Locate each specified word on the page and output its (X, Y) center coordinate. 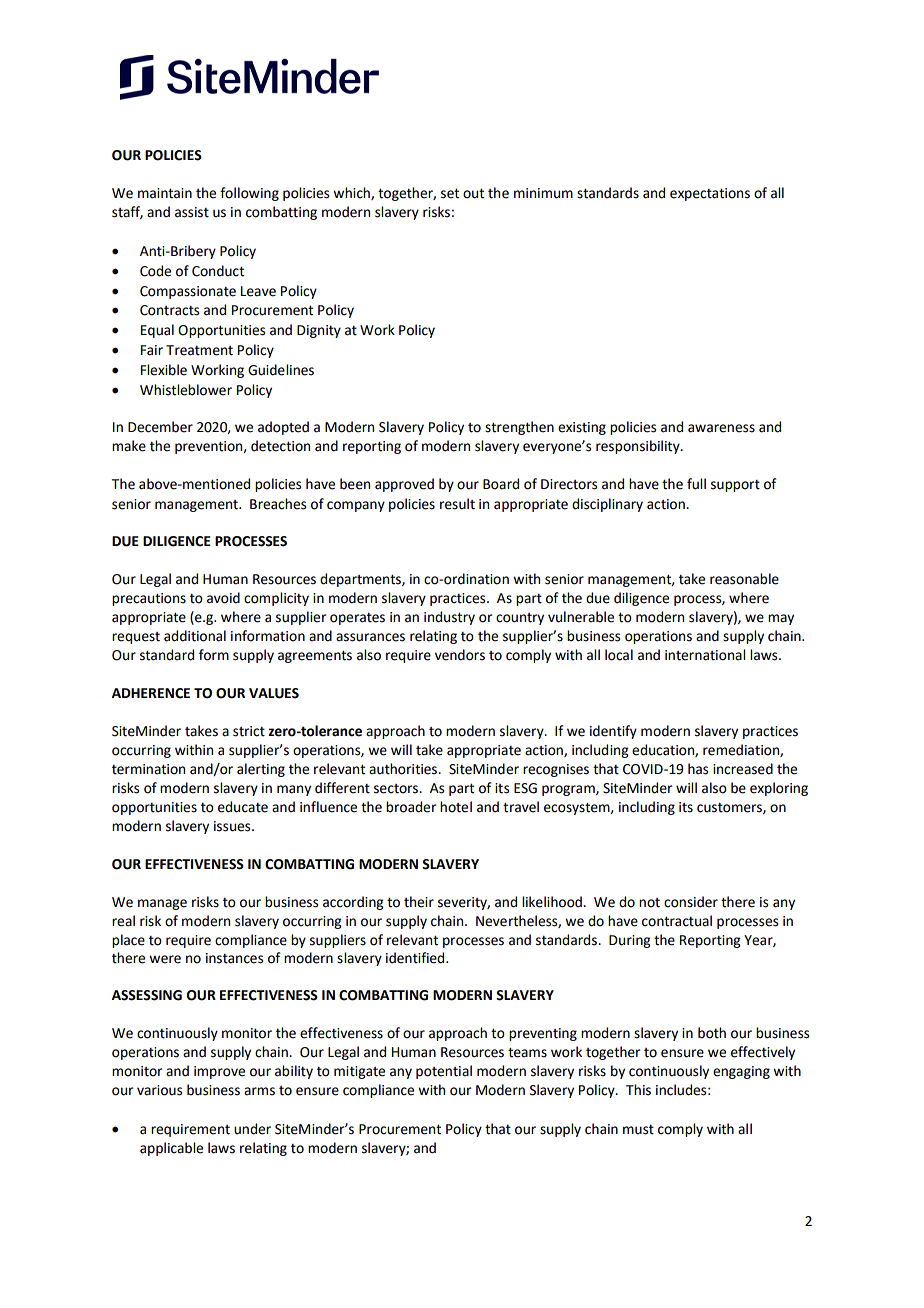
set (450, 194)
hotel (456, 807)
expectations (710, 194)
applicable (171, 1149)
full (696, 484)
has (698, 769)
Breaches (278, 504)
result (457, 504)
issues (233, 826)
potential (444, 1072)
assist (192, 212)
